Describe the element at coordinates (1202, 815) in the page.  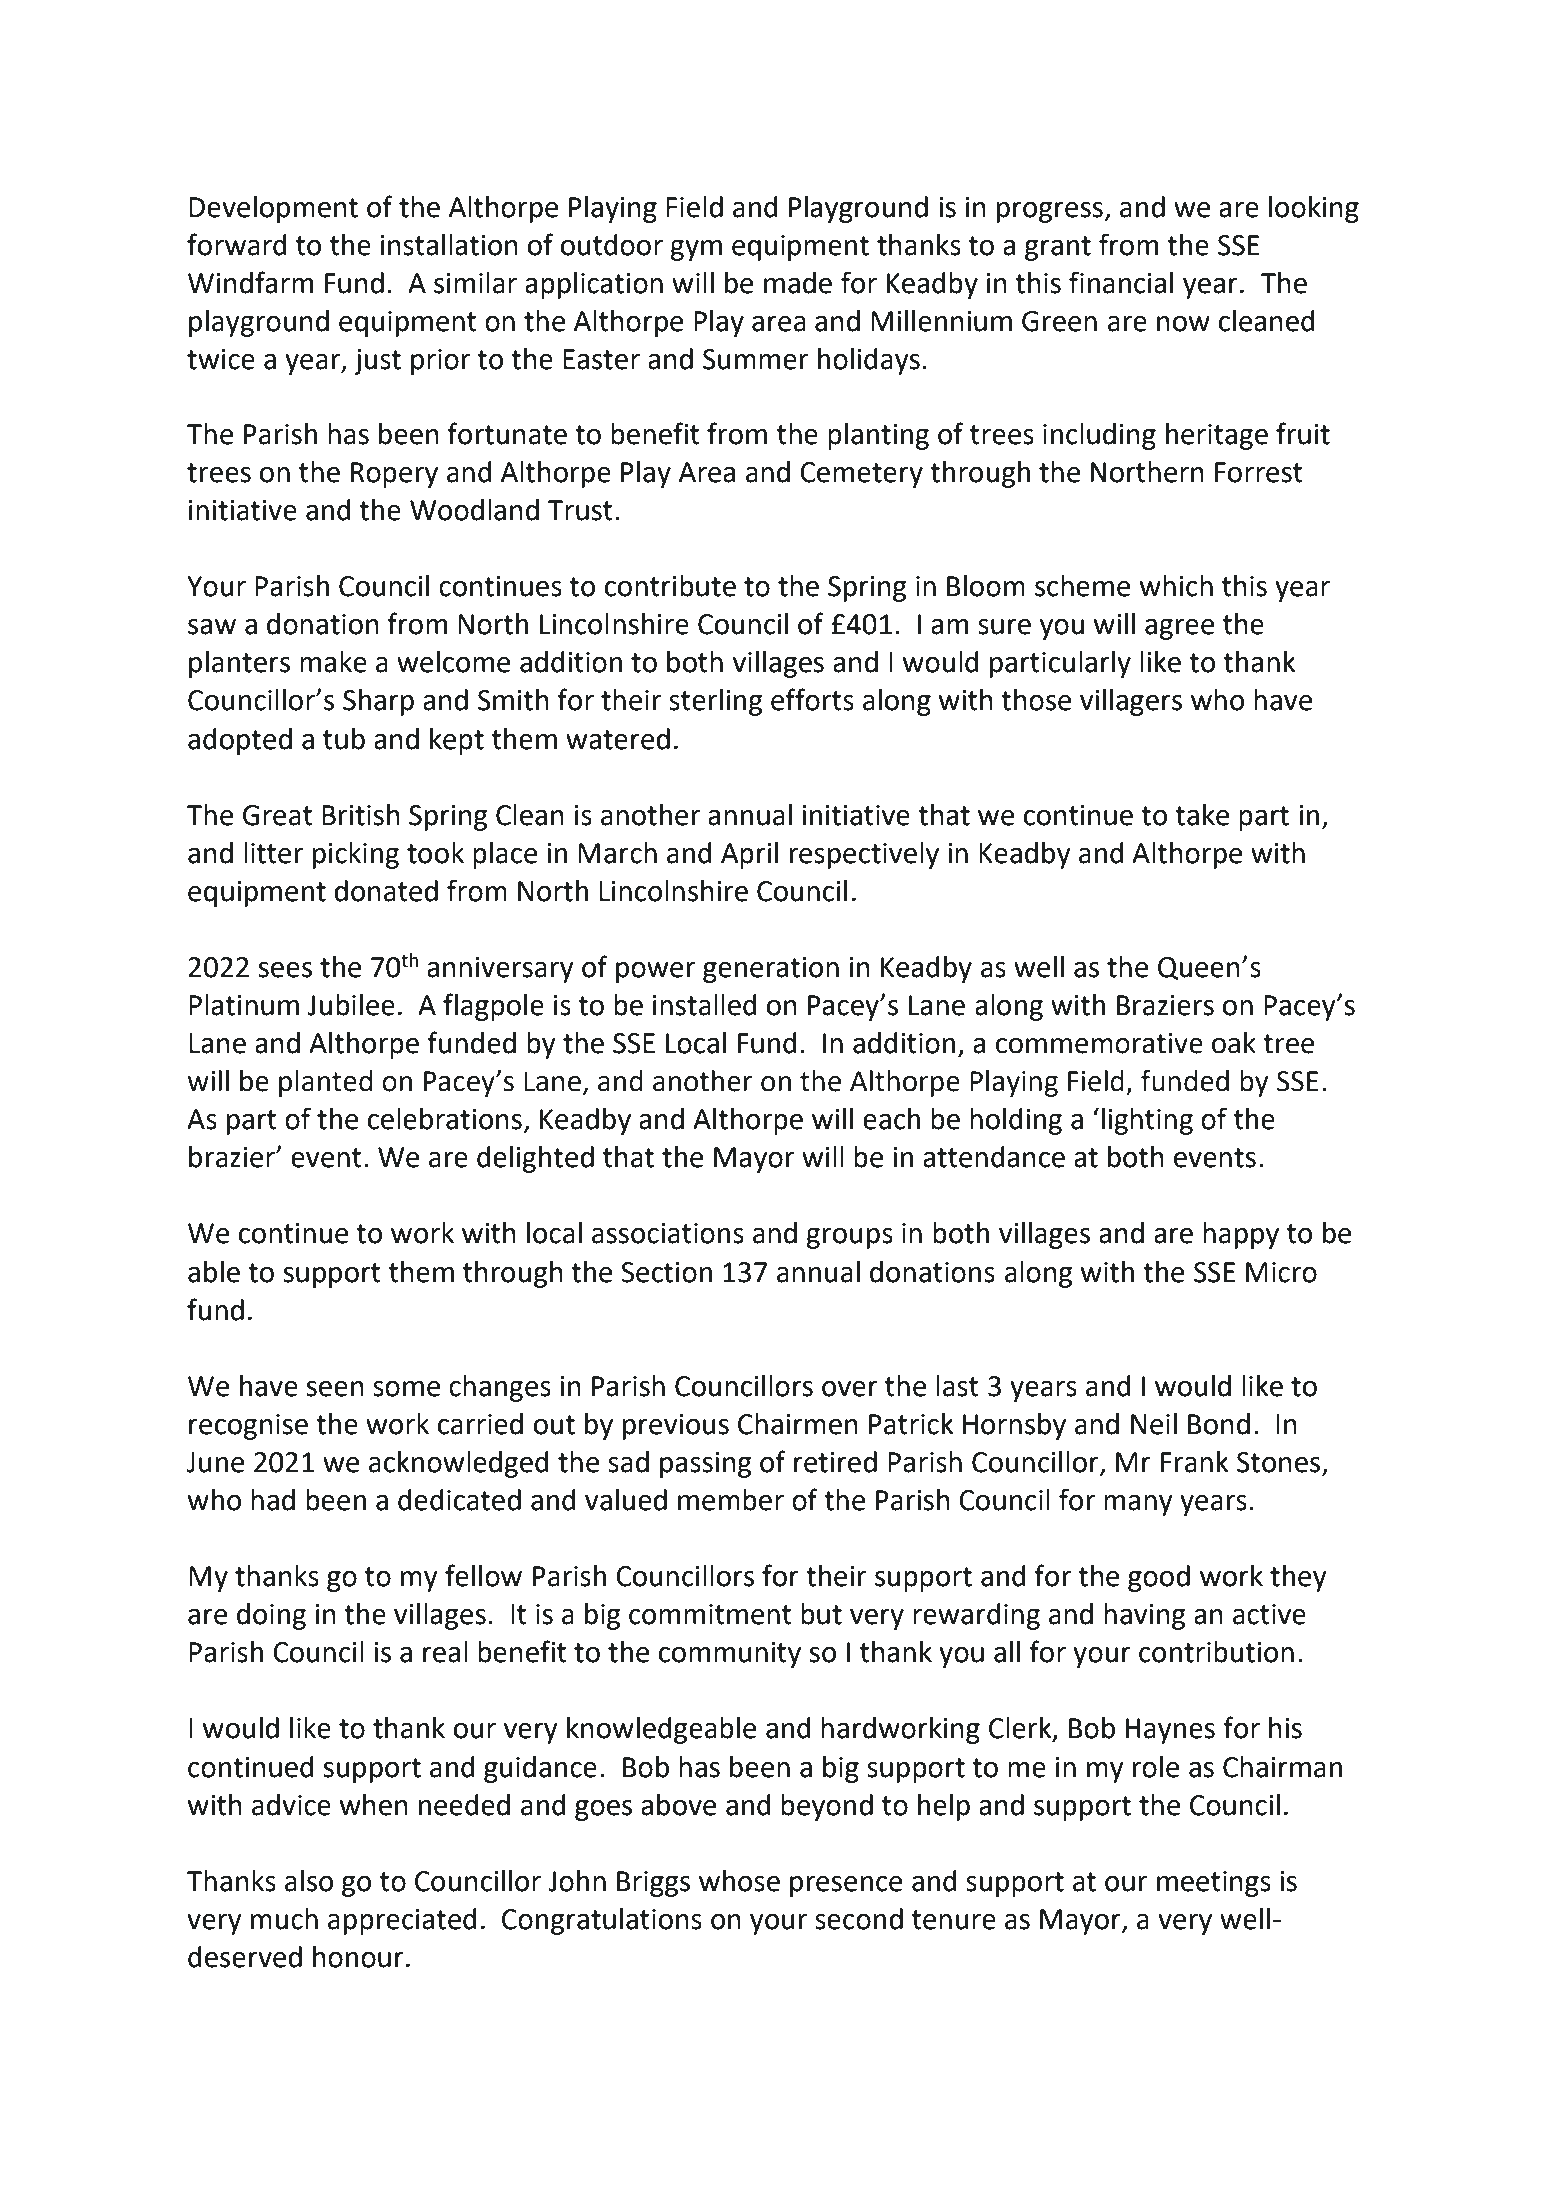
I see `take` at that location.
